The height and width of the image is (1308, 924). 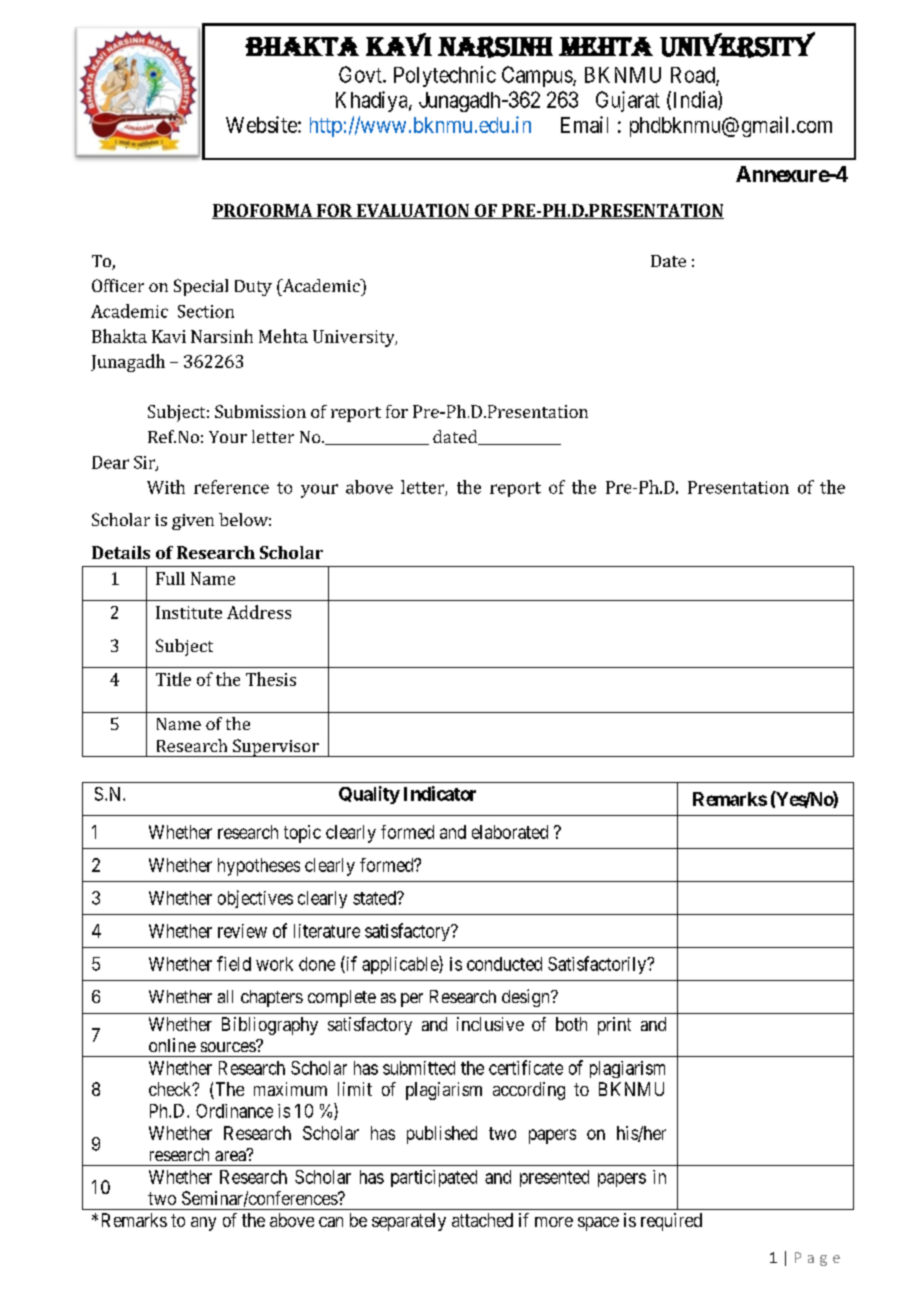 What do you see at coordinates (203, 1224) in the image?
I see `any` at bounding box center [203, 1224].
